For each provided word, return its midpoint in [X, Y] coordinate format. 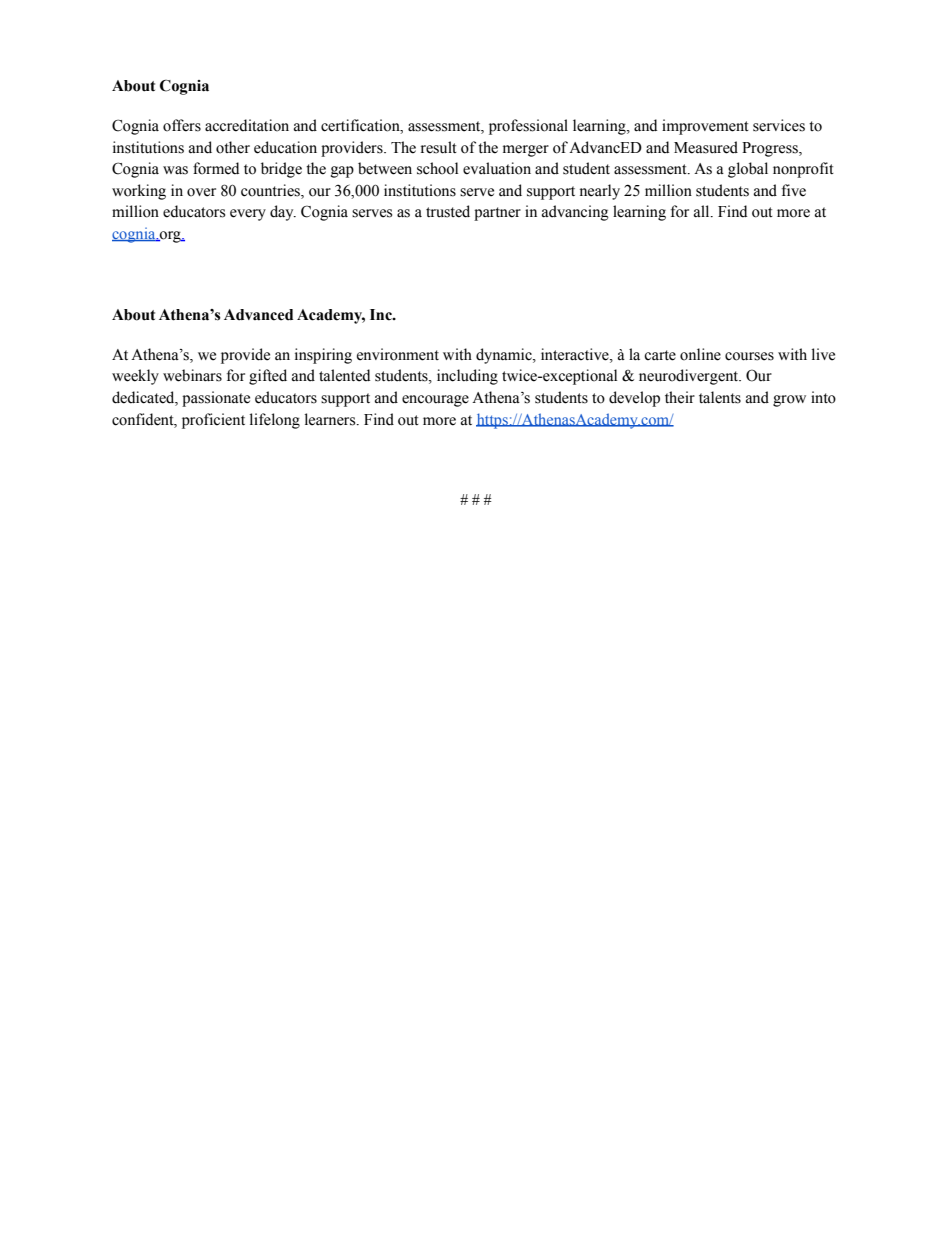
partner [497, 214]
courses [749, 356]
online [700, 354]
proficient [213, 421]
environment [398, 354]
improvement [705, 127]
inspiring [323, 356]
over [201, 192]
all [703, 211]
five [794, 190]
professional [528, 127]
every [248, 215]
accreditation [247, 125]
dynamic [505, 356]
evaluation [497, 168]
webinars [192, 375]
